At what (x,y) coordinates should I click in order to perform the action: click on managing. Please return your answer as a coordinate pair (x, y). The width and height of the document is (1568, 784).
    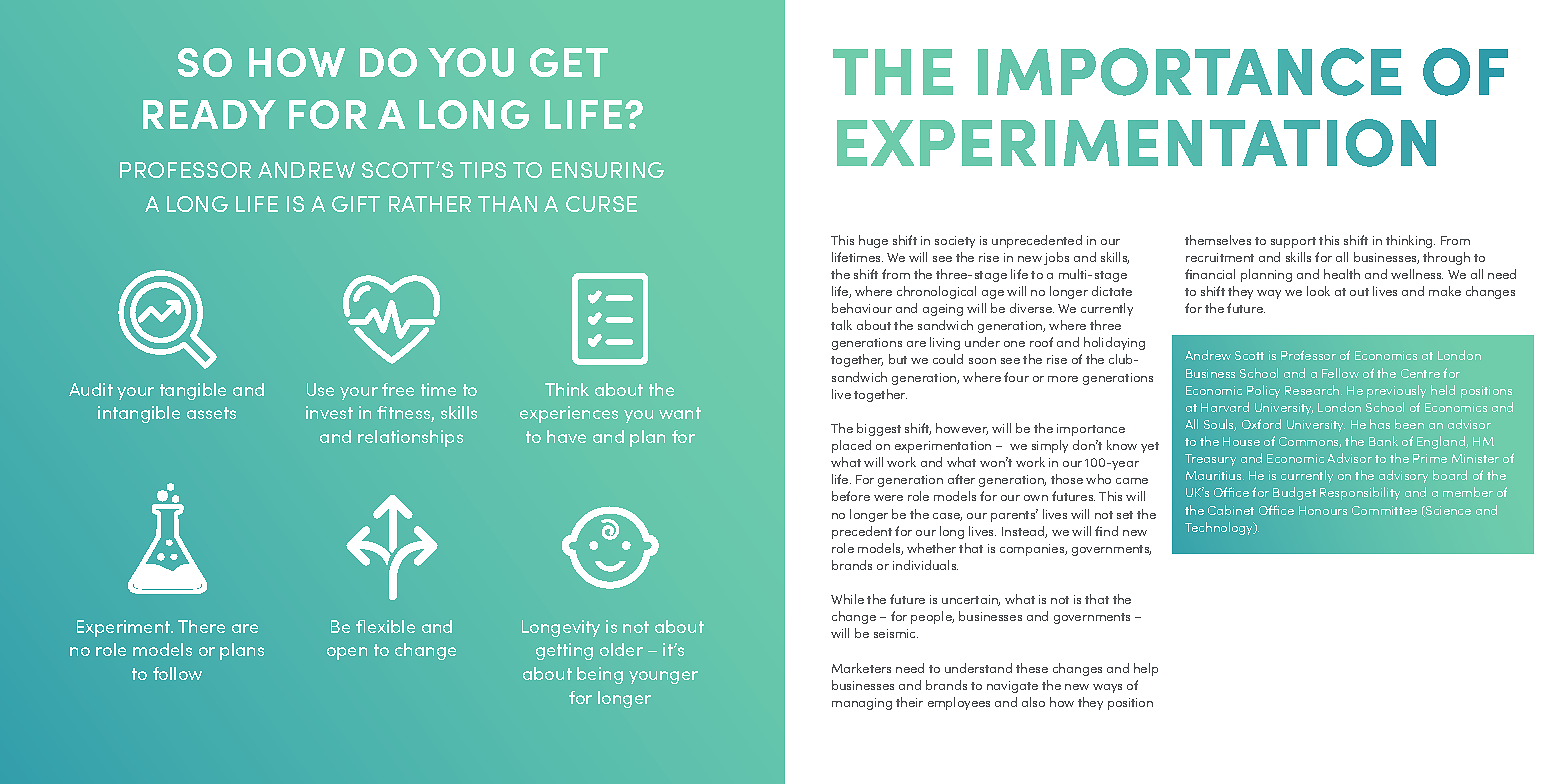
    Looking at the image, I should click on (862, 704).
